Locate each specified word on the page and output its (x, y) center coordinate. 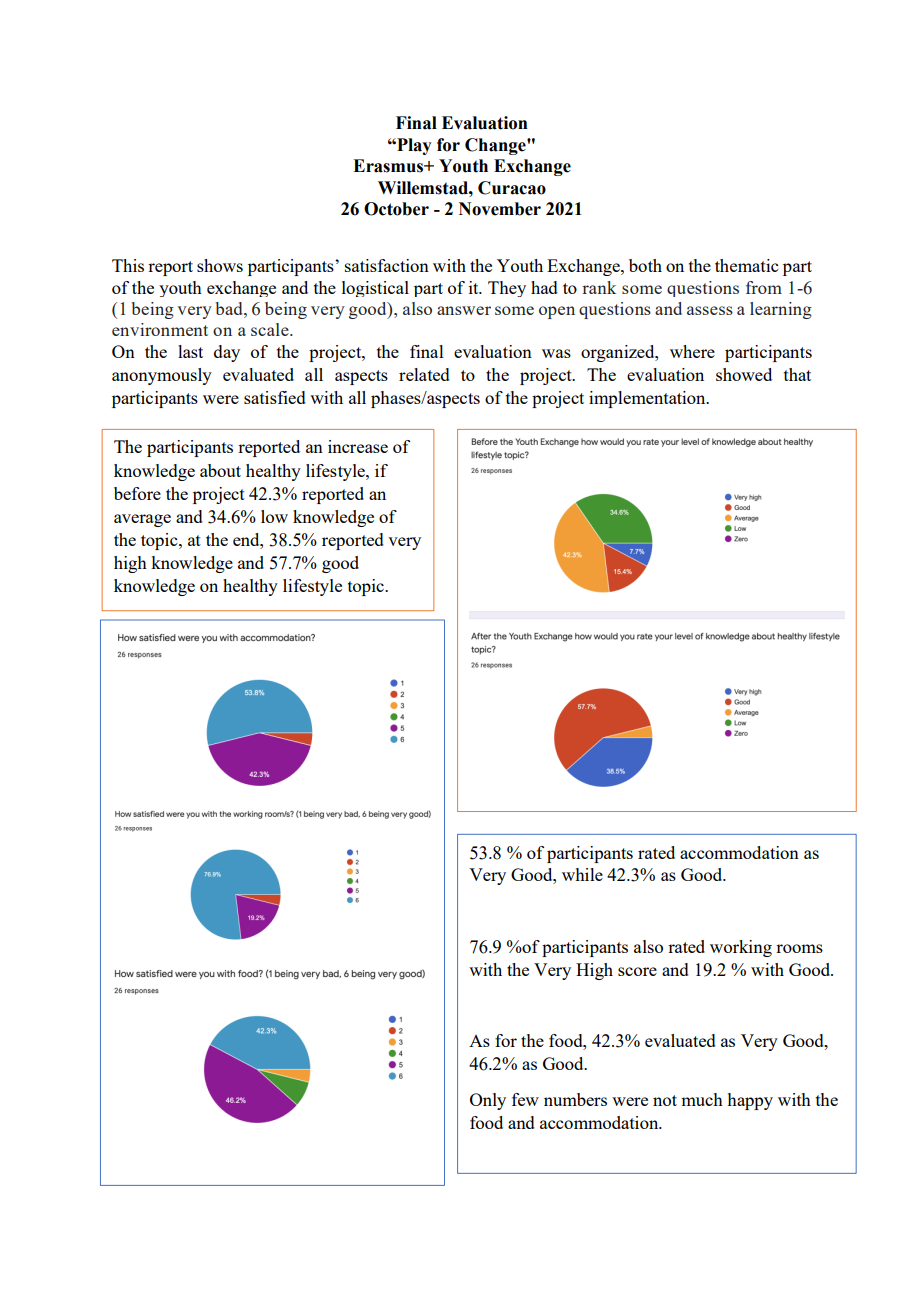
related (424, 374)
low (274, 516)
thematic (746, 265)
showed (744, 374)
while (582, 874)
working (741, 948)
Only (488, 1101)
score (637, 971)
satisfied (275, 397)
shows (220, 265)
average (142, 520)
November (500, 209)
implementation (648, 399)
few (525, 1099)
